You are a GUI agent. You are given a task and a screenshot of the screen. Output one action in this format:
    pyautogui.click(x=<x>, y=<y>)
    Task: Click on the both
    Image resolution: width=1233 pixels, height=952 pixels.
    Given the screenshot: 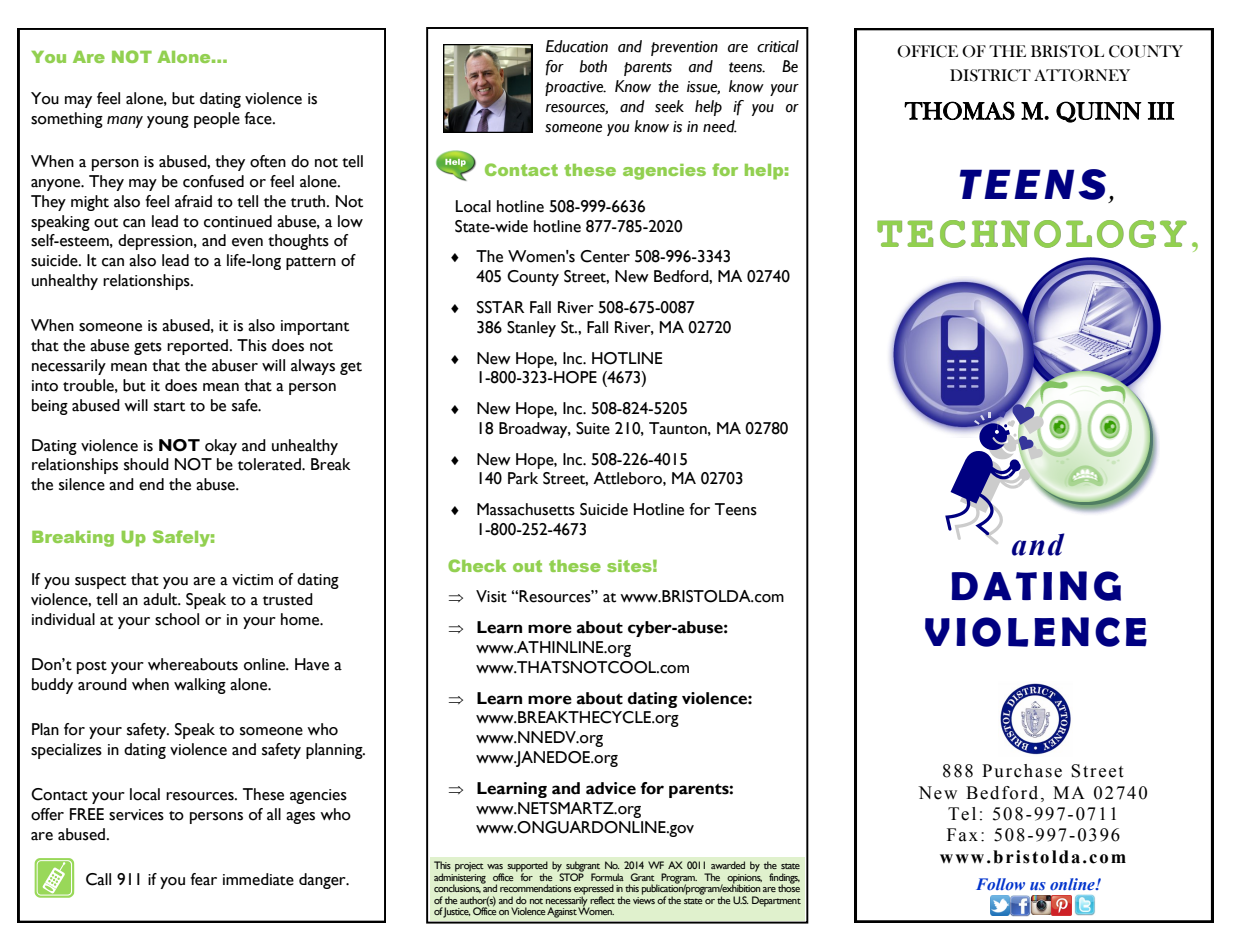 What is the action you would take?
    pyautogui.click(x=593, y=66)
